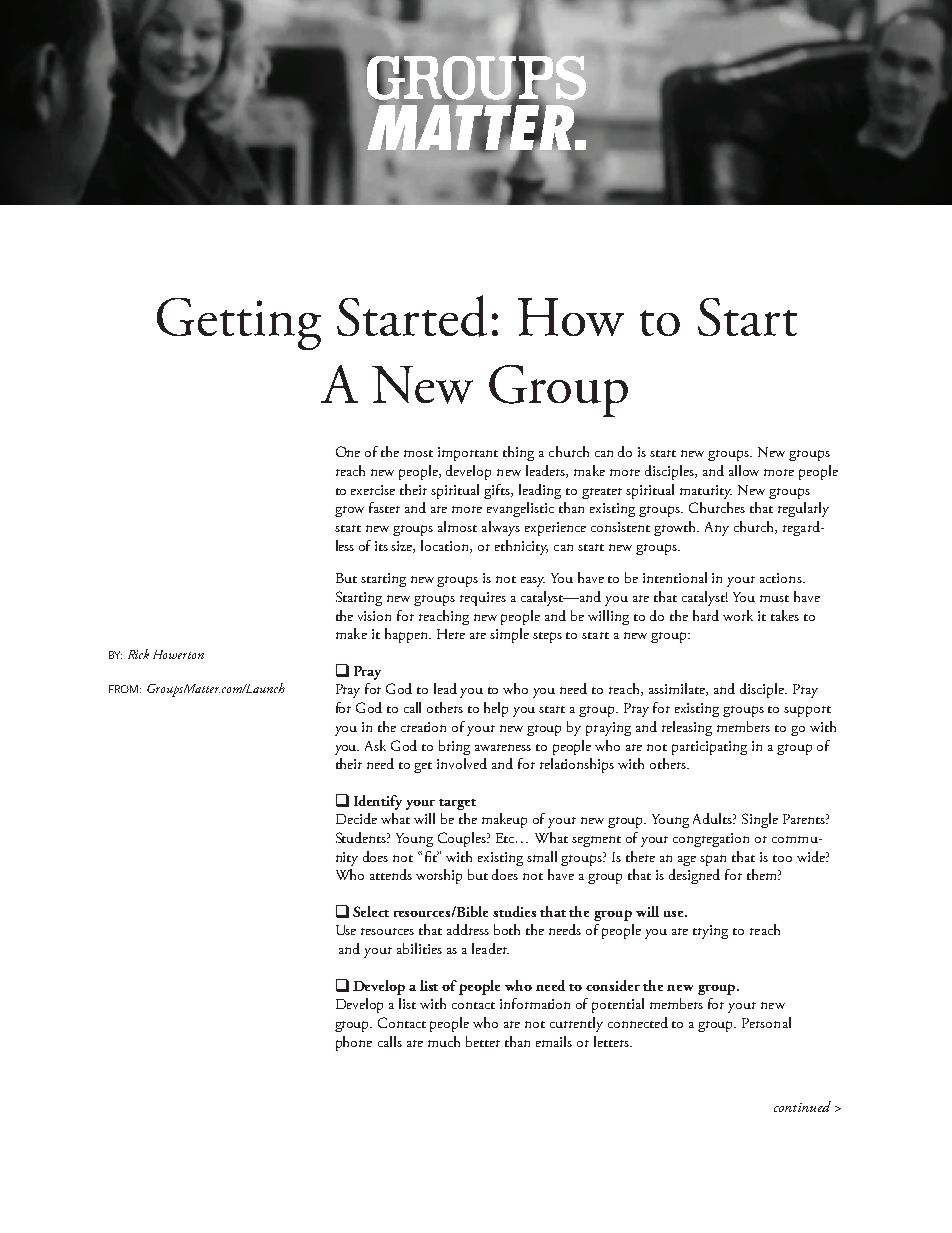 Image resolution: width=952 pixels, height=1233 pixels. What do you see at coordinates (354, 1043) in the screenshot?
I see `phone` at bounding box center [354, 1043].
